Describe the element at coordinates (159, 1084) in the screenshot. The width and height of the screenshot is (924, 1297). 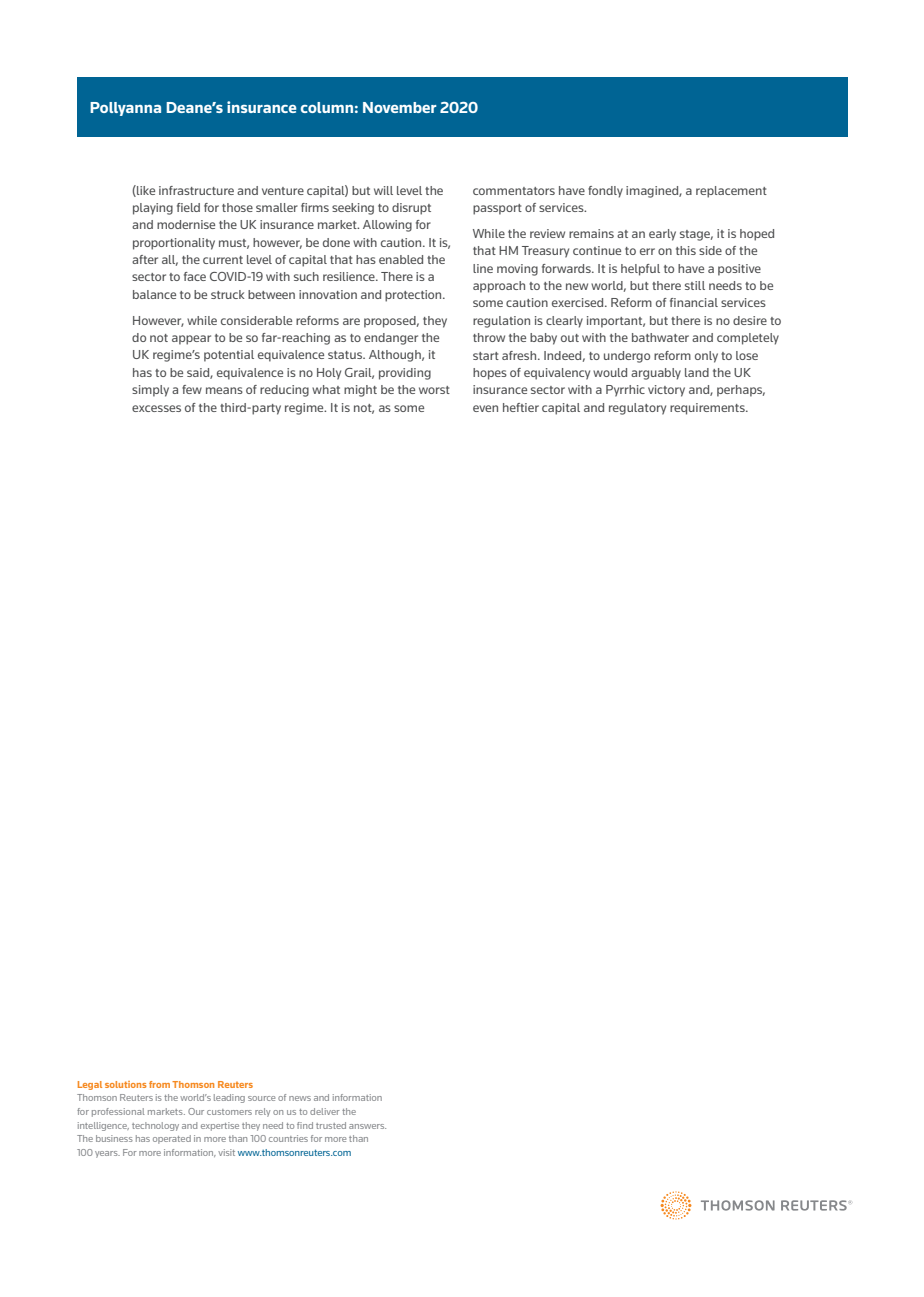
I see `from` at that location.
